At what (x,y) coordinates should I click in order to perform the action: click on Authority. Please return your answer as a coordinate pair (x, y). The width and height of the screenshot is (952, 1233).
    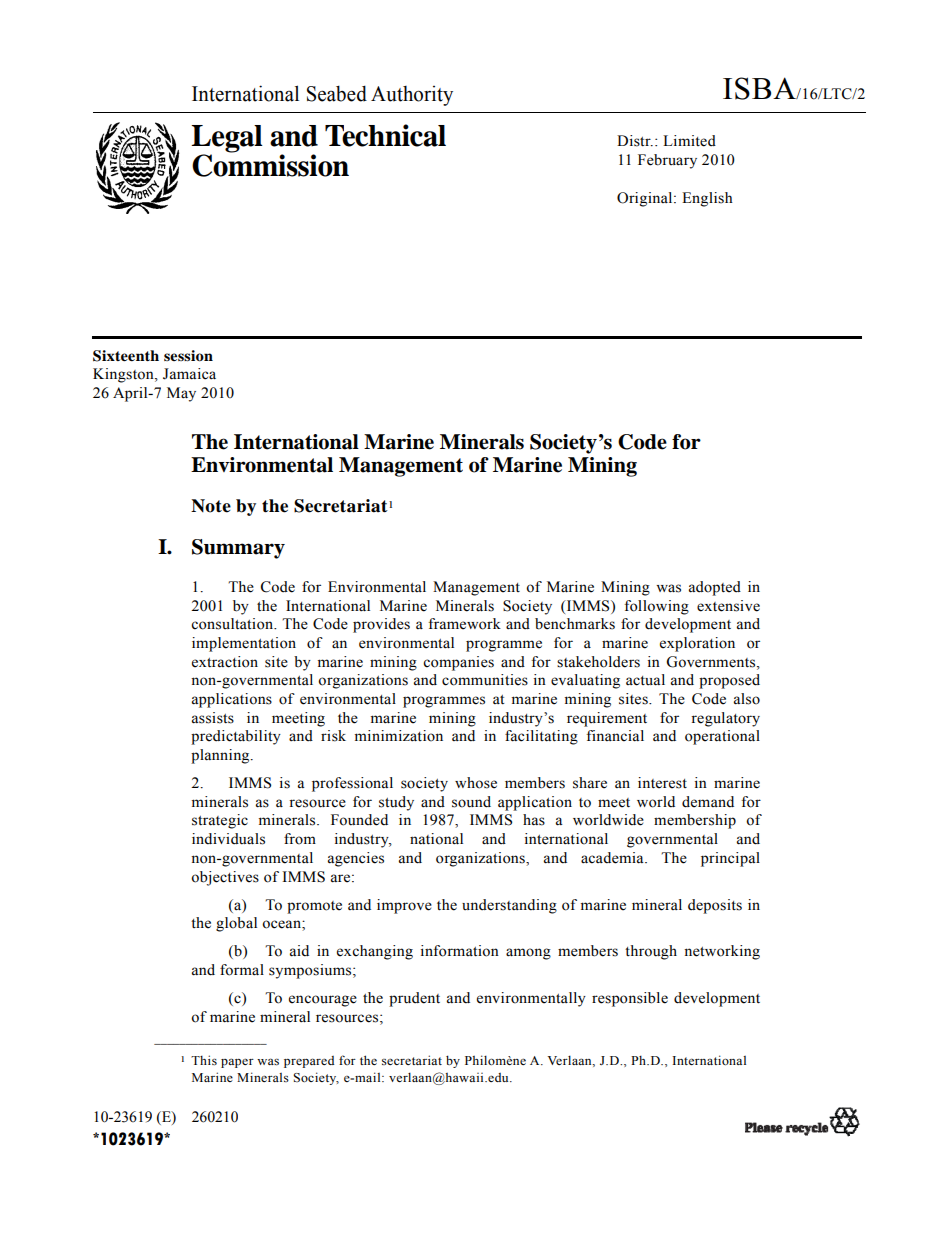
    Looking at the image, I should click on (412, 96).
